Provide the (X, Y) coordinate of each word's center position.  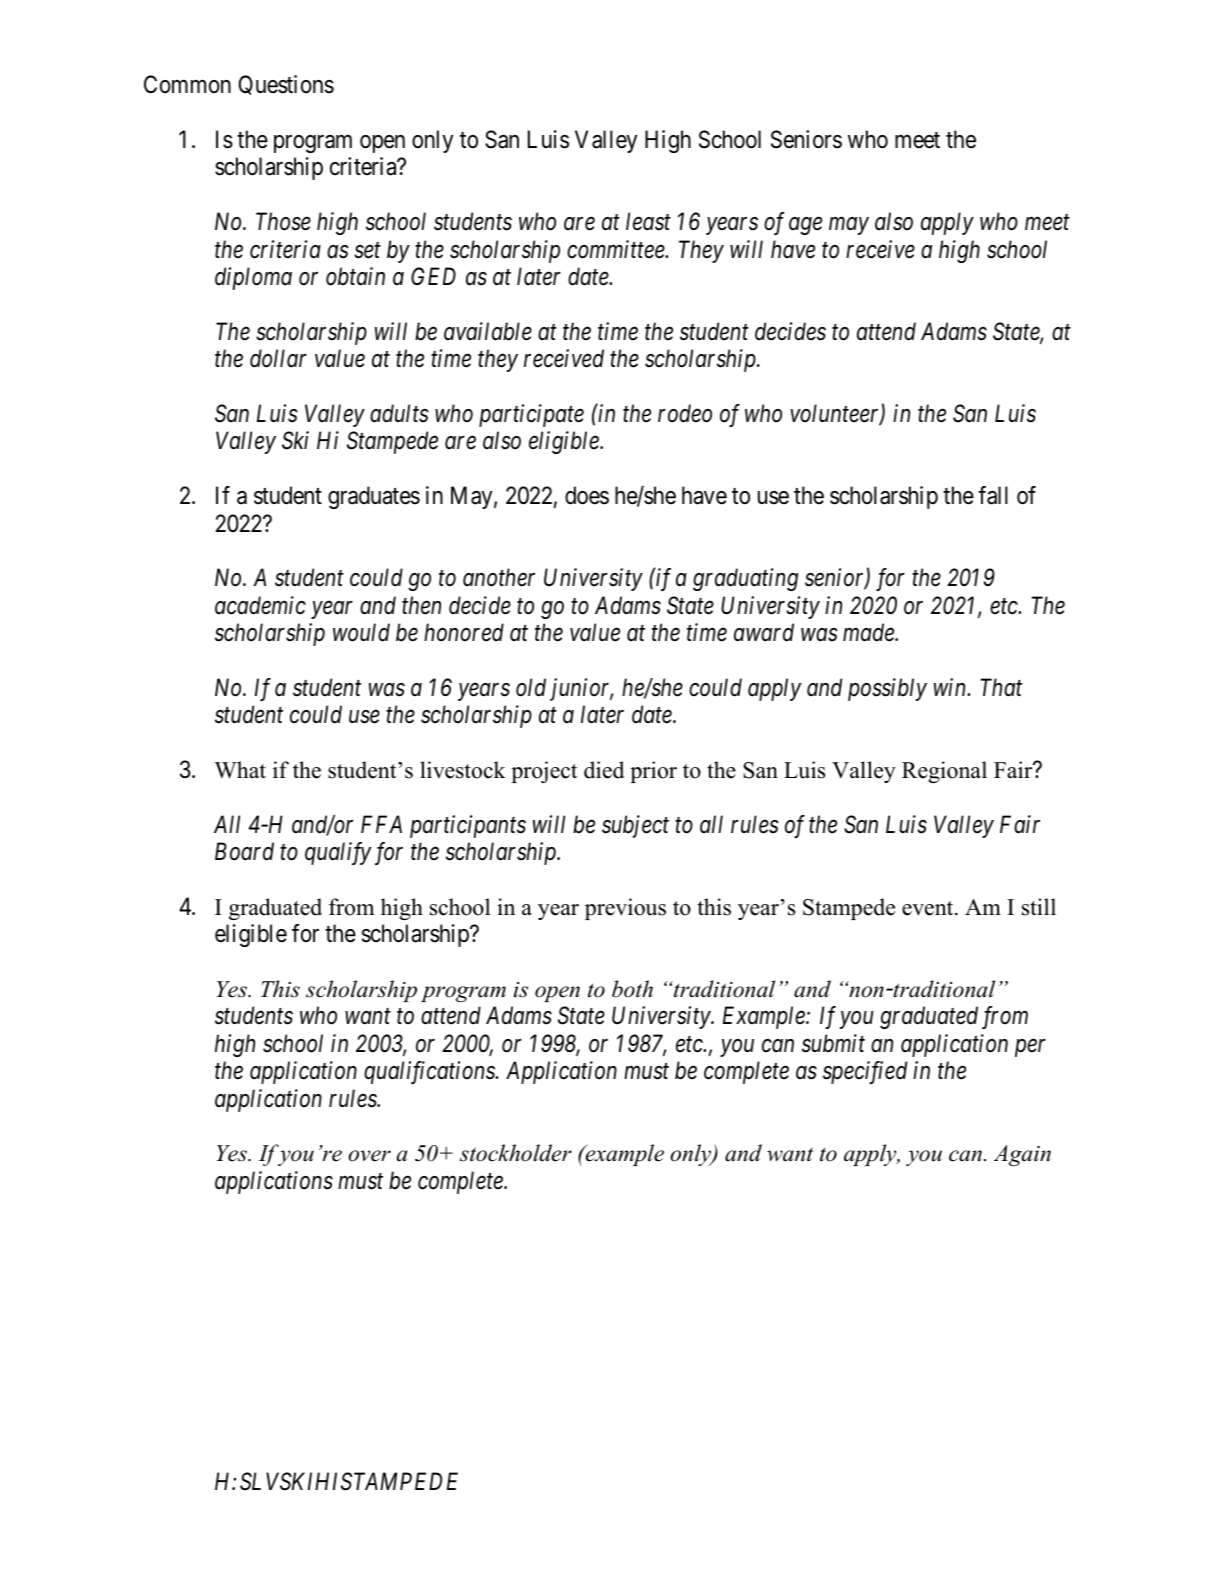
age (805, 226)
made (869, 632)
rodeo (685, 413)
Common (187, 84)
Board (244, 851)
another (499, 577)
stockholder (516, 1153)
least (648, 221)
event (929, 908)
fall (993, 495)
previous (625, 909)
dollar (278, 358)
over (369, 1156)
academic (260, 605)
